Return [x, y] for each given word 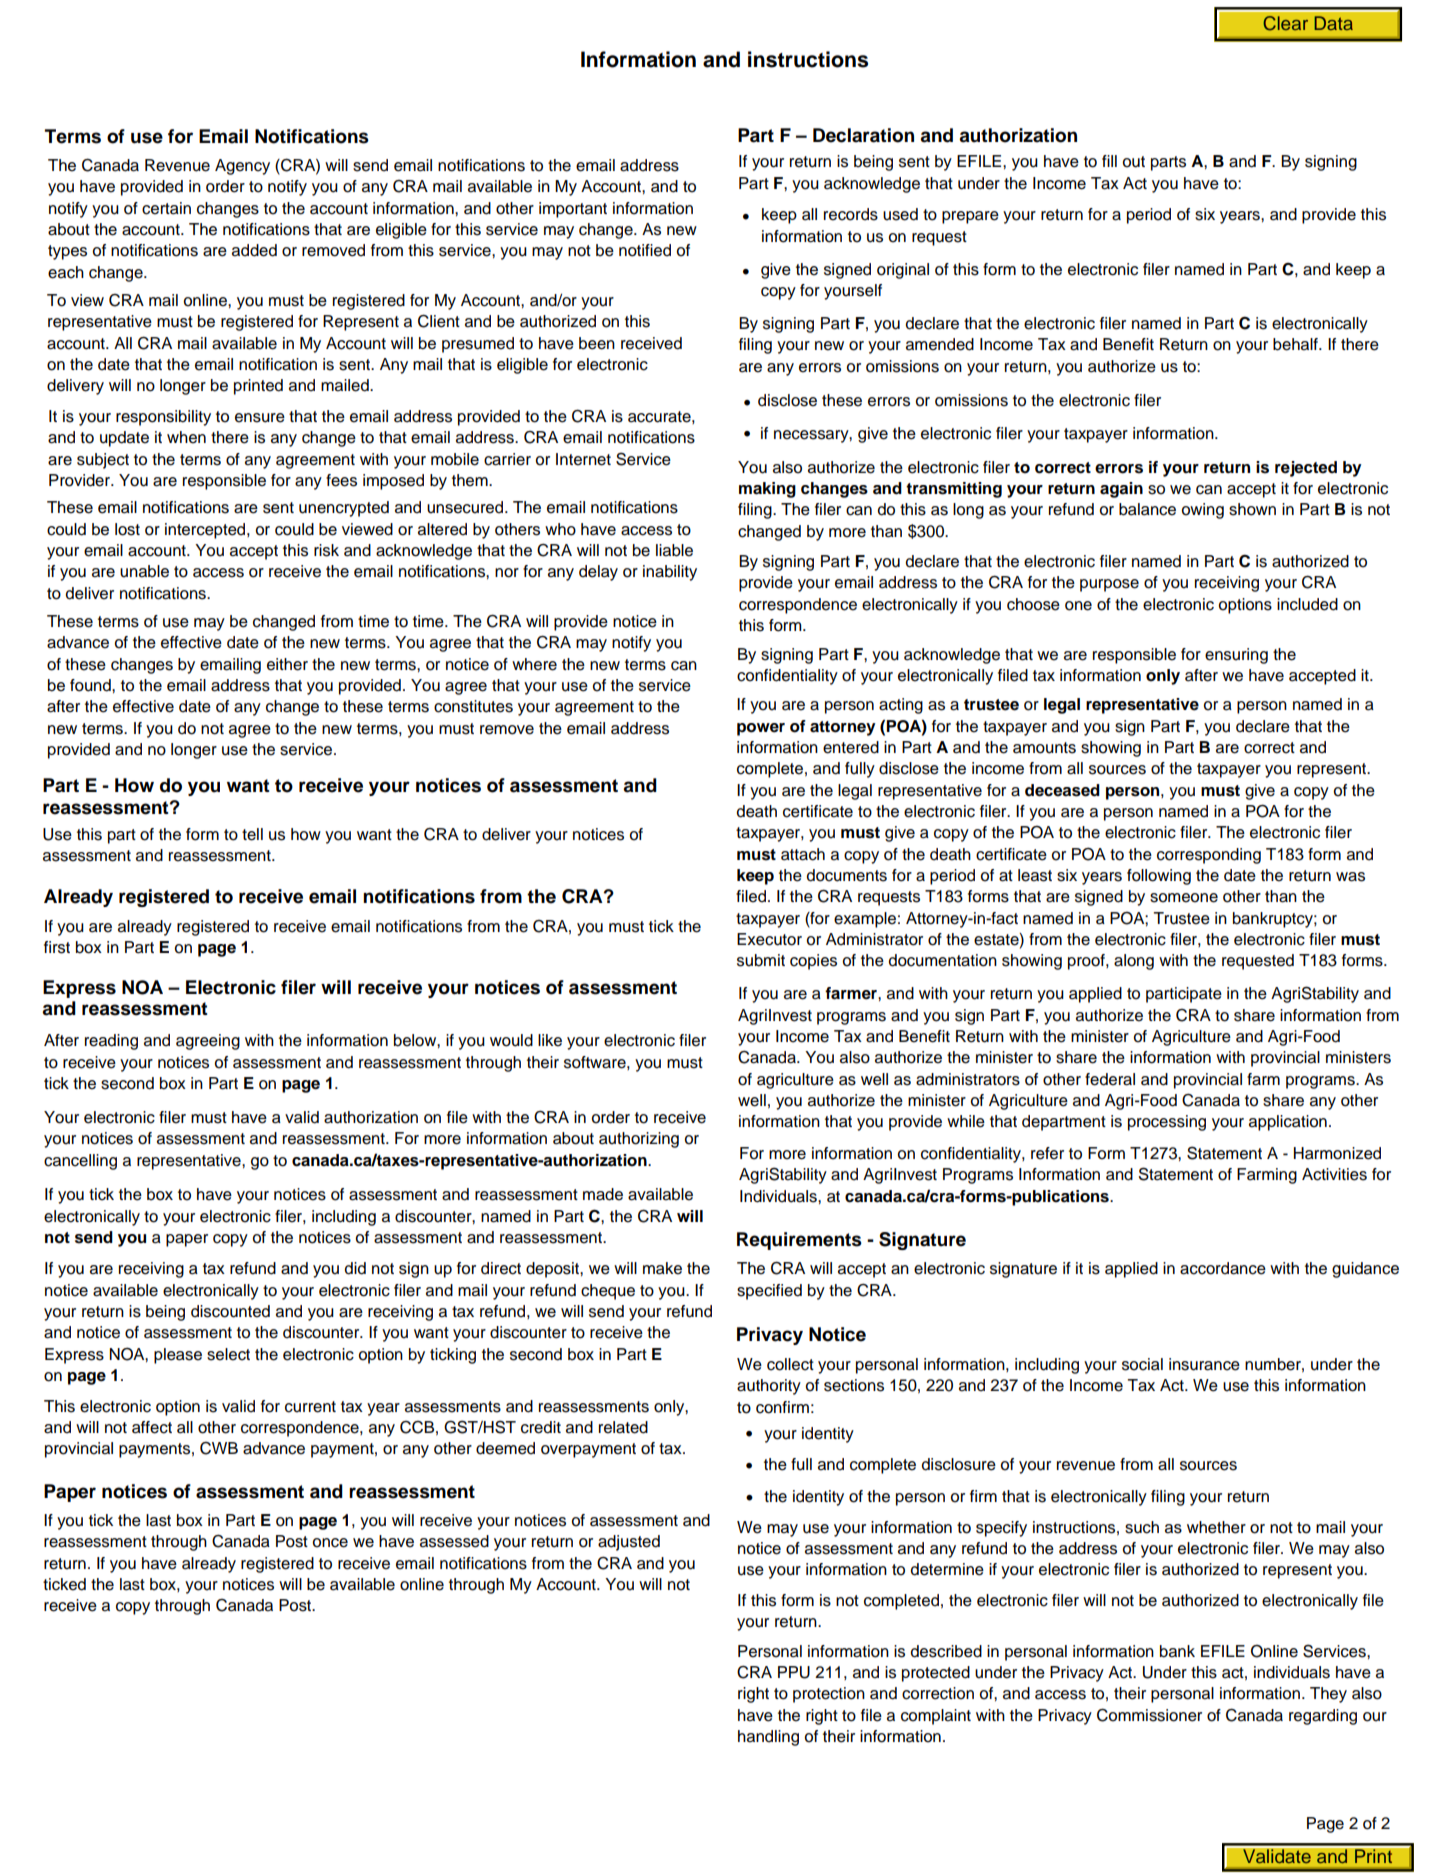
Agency [242, 167]
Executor [769, 939]
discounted [230, 1311]
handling [768, 1738]
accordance [1223, 1268]
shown [1252, 509]
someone [1184, 898]
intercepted [206, 531]
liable [674, 550]
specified [769, 1292]
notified [645, 250]
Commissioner [1149, 1715]
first [57, 947]
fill [1109, 161]
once [330, 1543]
